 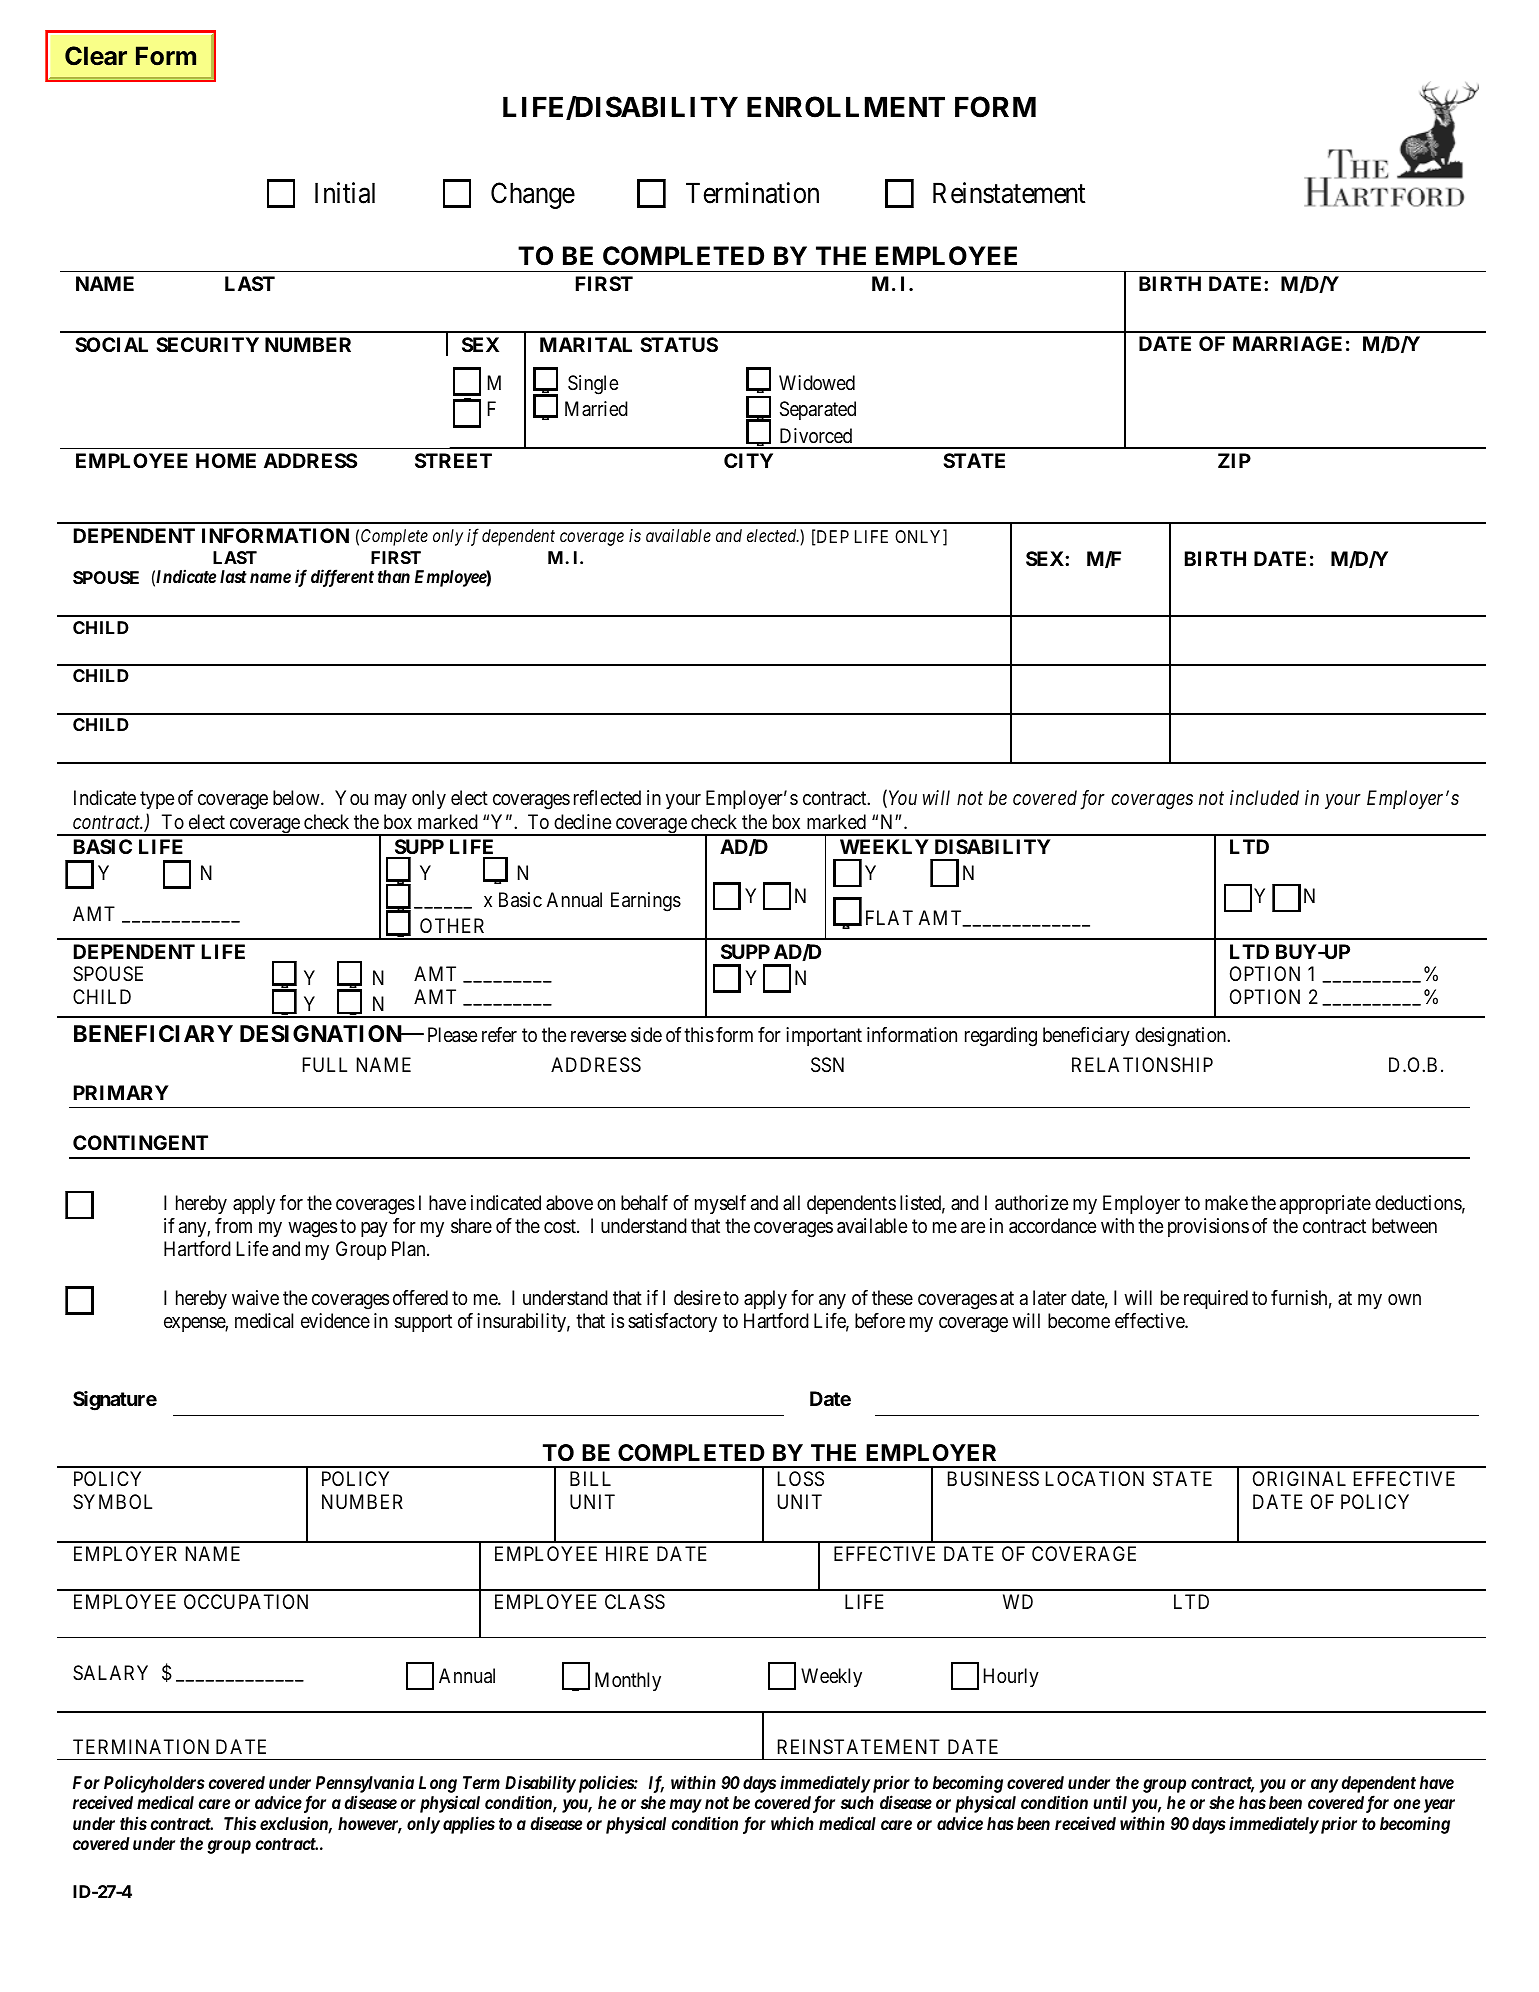 What do you see at coordinates (791, 1203) in the document?
I see `all` at bounding box center [791, 1203].
